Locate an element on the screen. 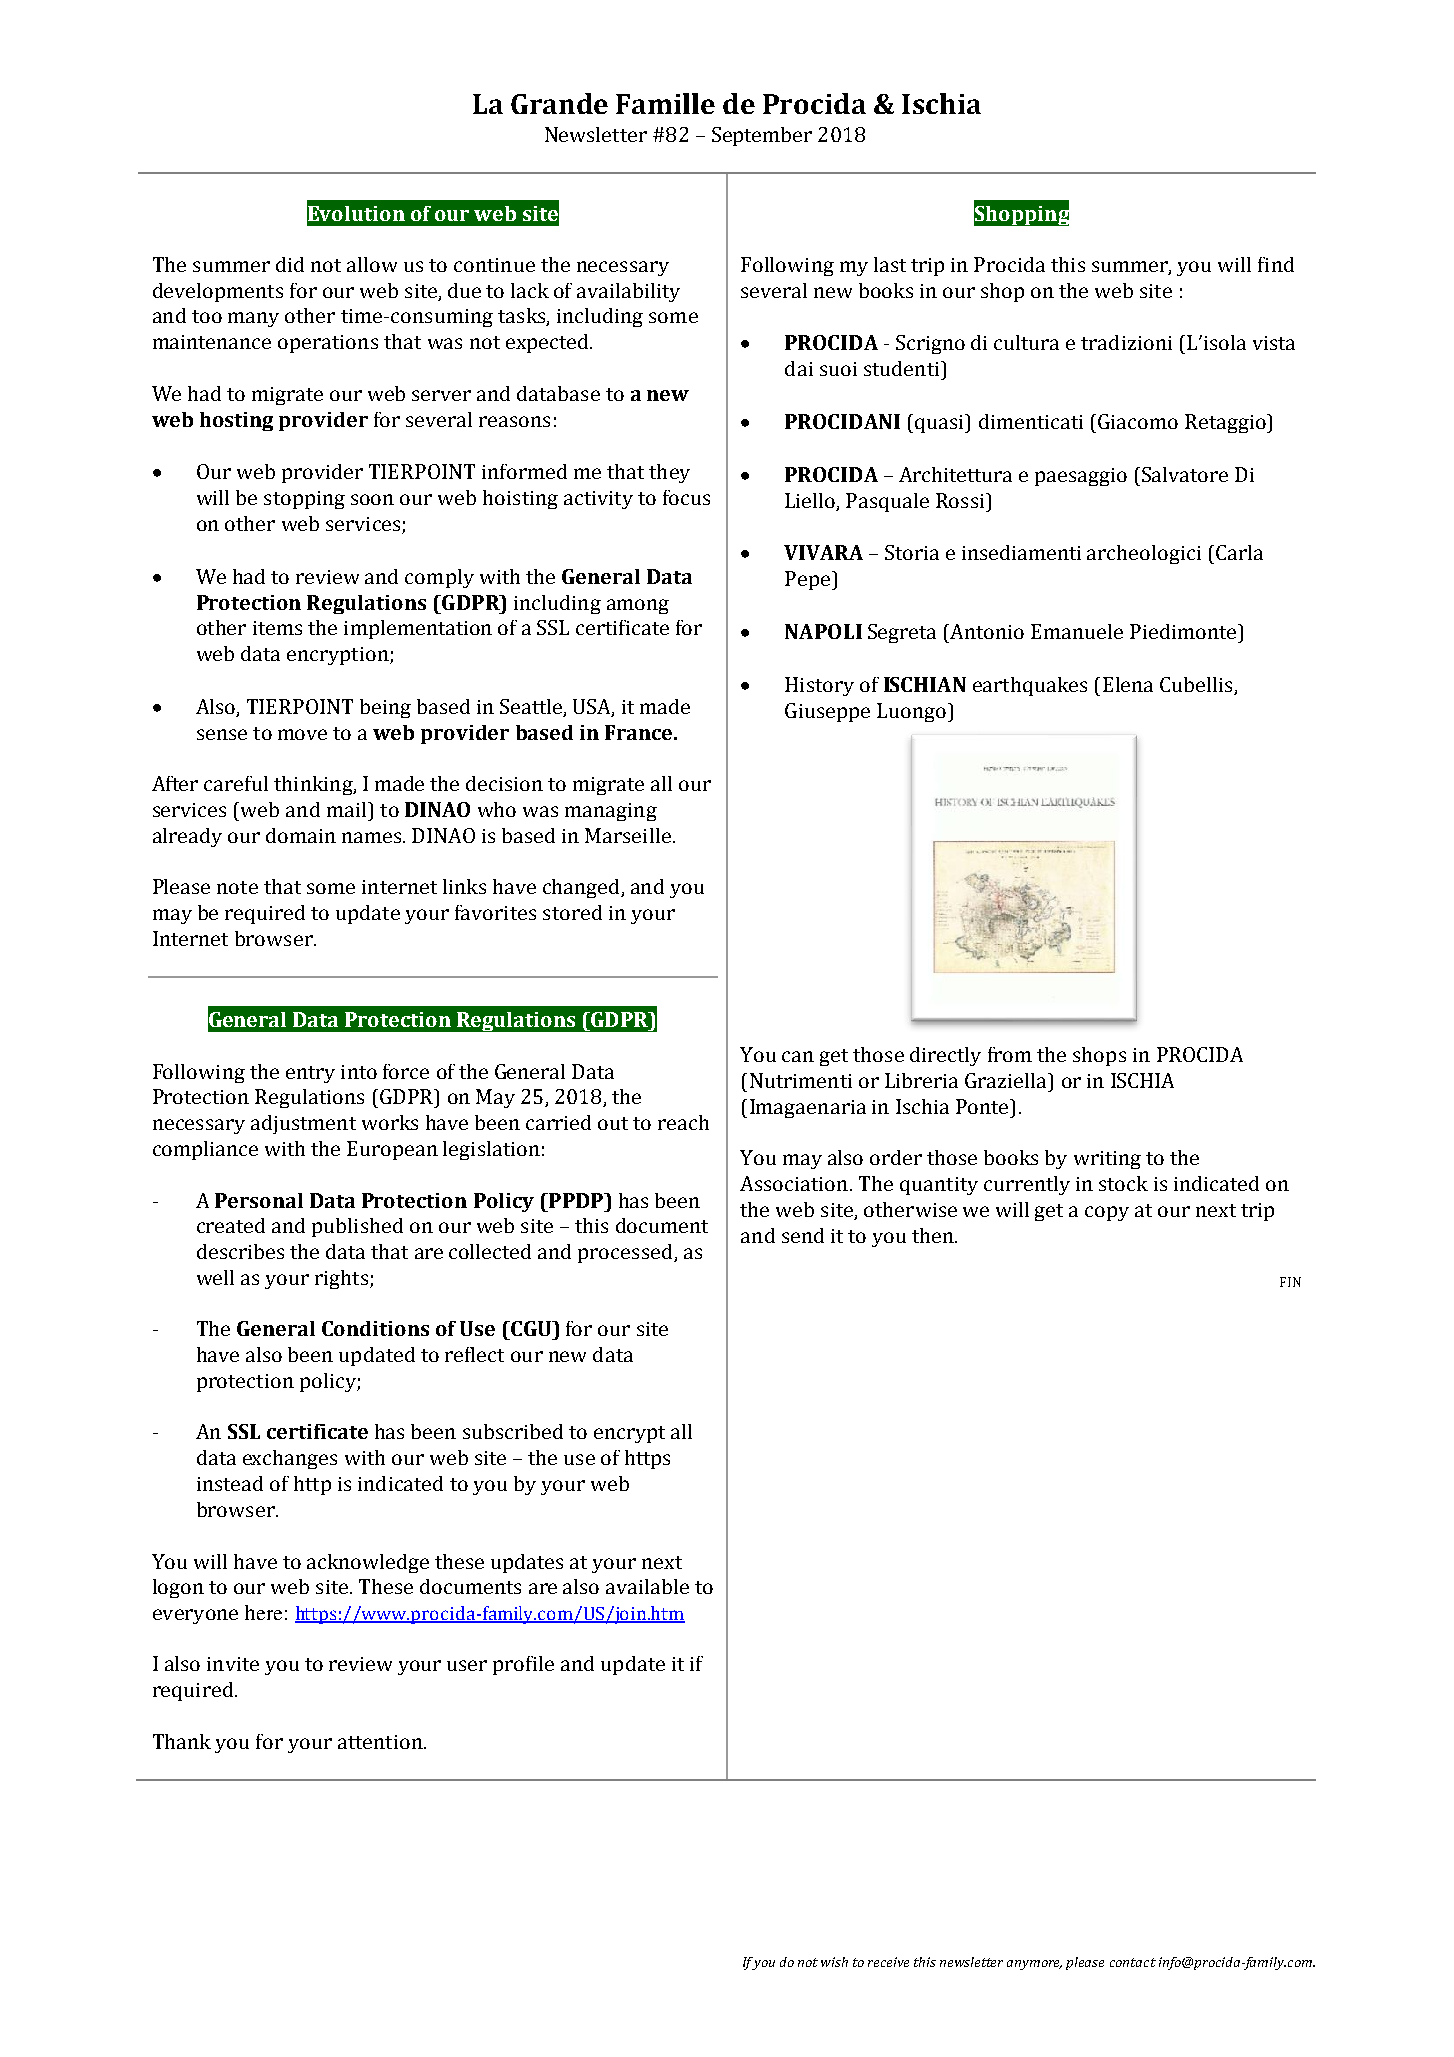 This screenshot has height=2057, width=1454. find is located at coordinates (1276, 264).
